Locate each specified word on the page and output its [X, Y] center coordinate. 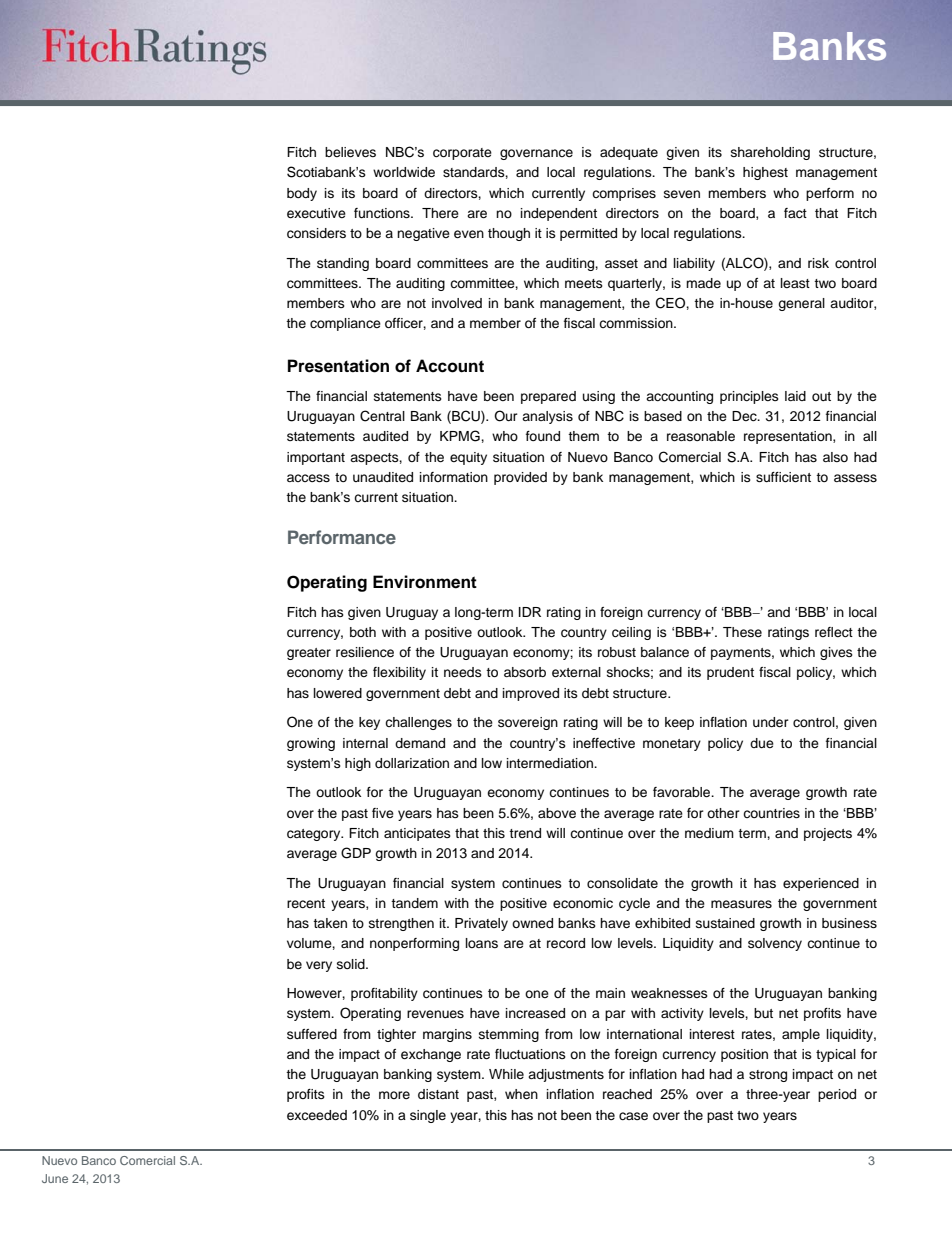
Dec [745, 416]
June [55, 1178]
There [440, 213]
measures [741, 904]
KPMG [461, 436]
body [302, 194]
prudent [730, 673]
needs [463, 672]
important [316, 458]
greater [309, 654]
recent [306, 903]
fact [795, 213]
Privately [481, 924]
